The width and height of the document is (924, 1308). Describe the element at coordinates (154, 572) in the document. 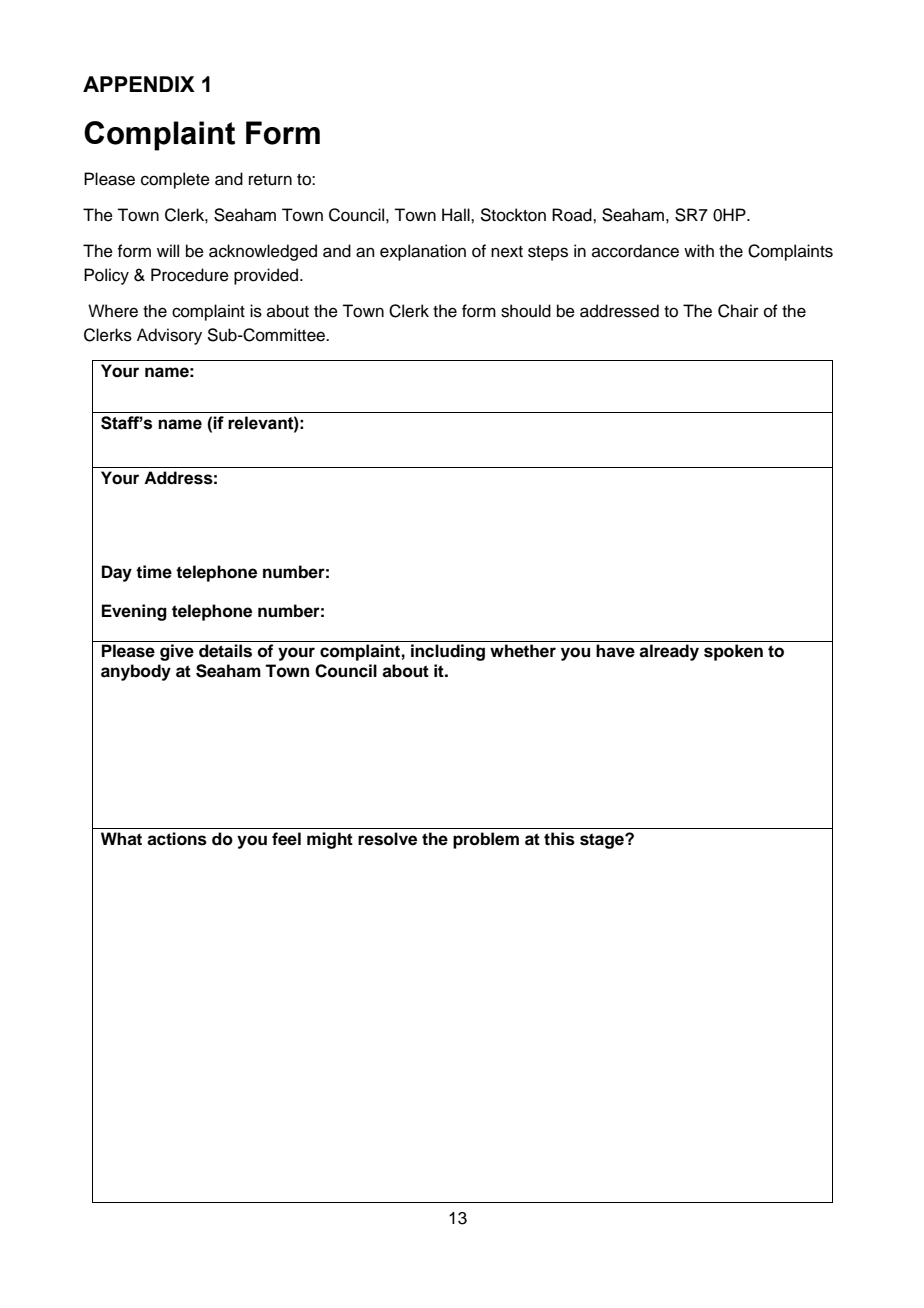

I see `time` at that location.
